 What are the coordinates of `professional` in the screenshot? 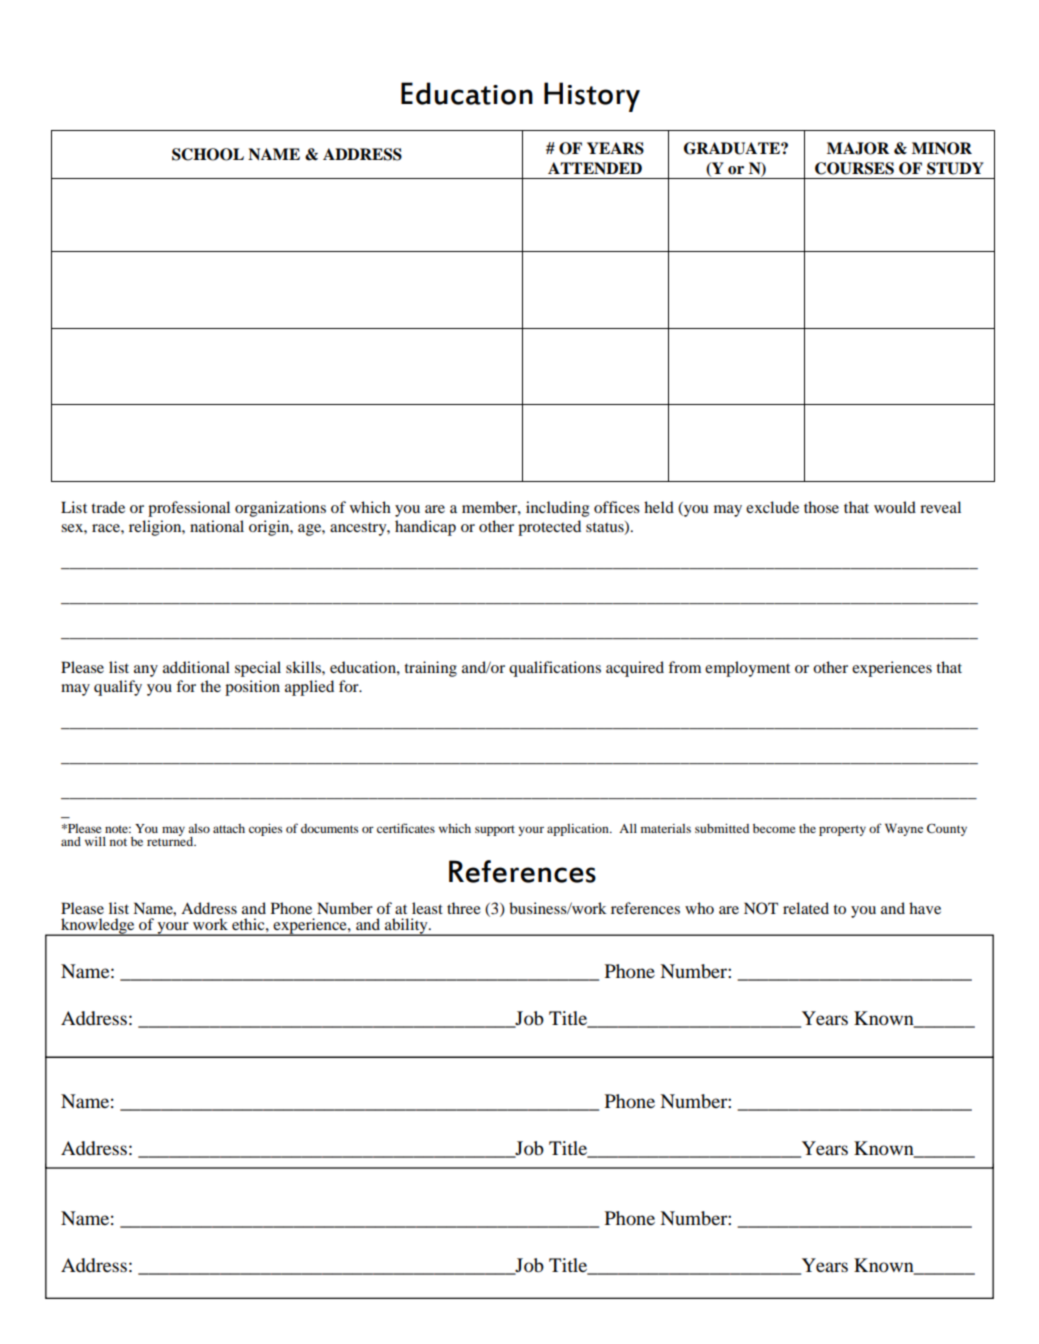 It's located at (189, 509).
